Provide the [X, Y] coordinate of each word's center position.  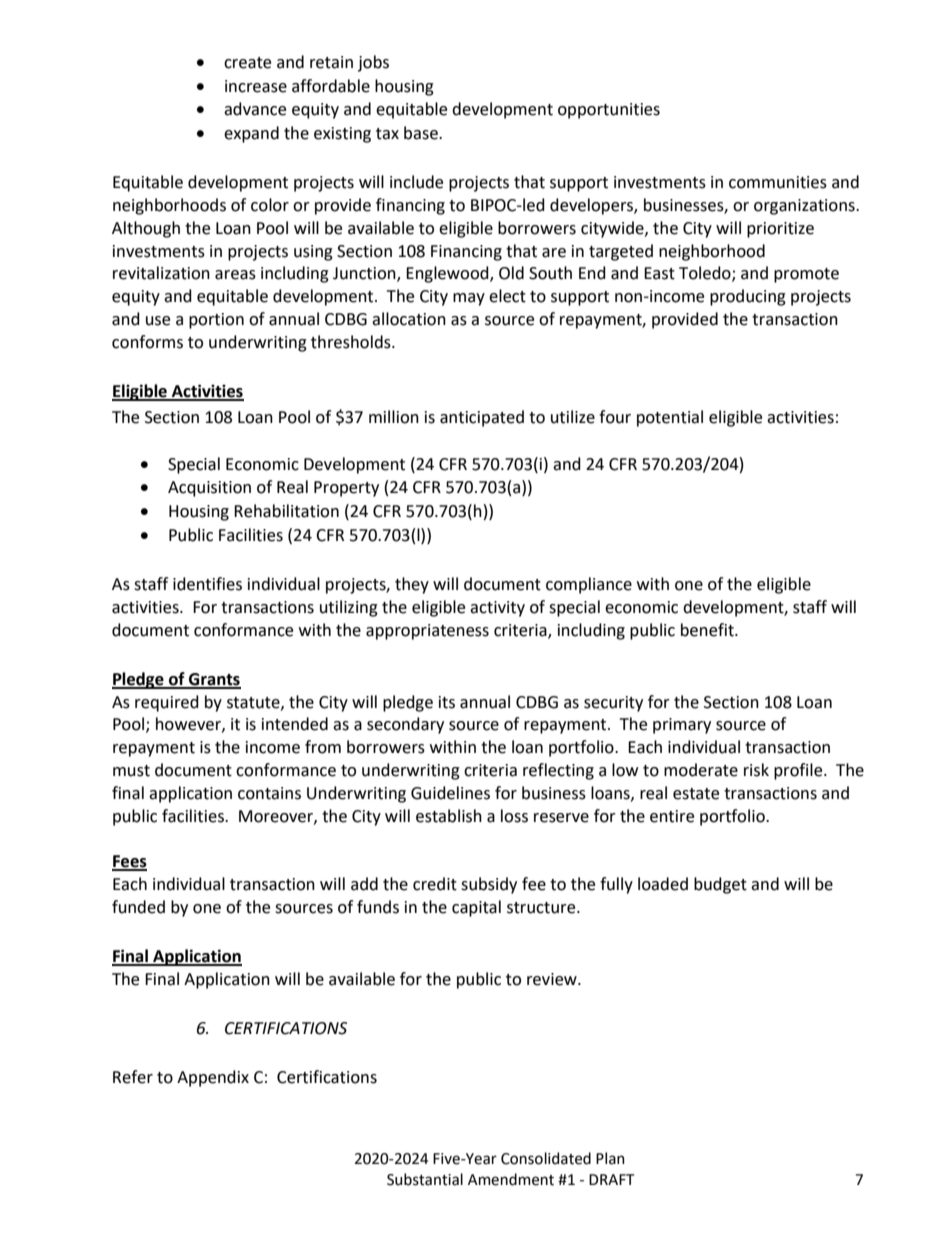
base [422, 133]
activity [497, 609]
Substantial [425, 1179]
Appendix [213, 1078]
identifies [207, 584]
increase [256, 86]
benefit [708, 630]
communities [778, 182]
